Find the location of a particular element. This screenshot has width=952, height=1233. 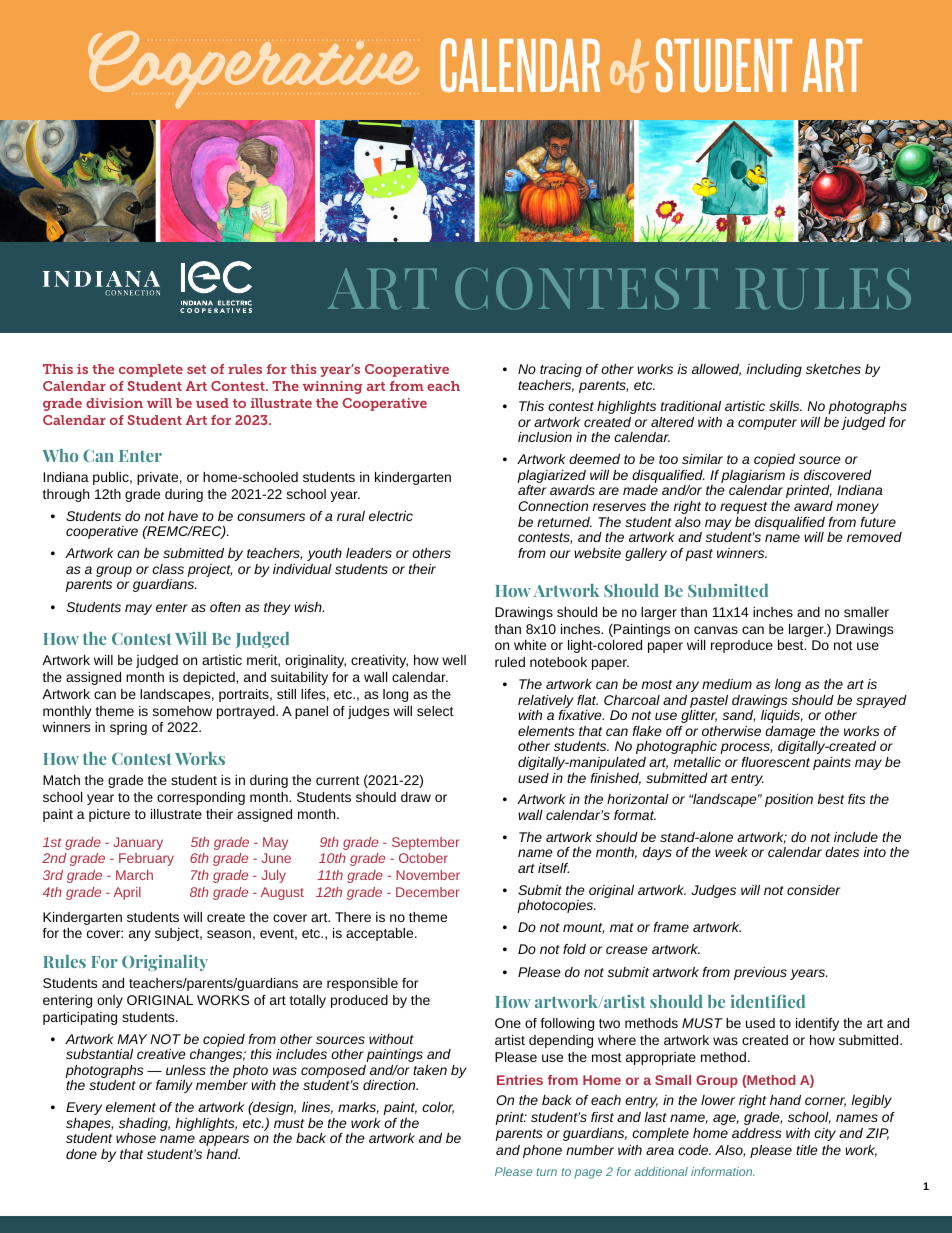

April is located at coordinates (127, 893).
